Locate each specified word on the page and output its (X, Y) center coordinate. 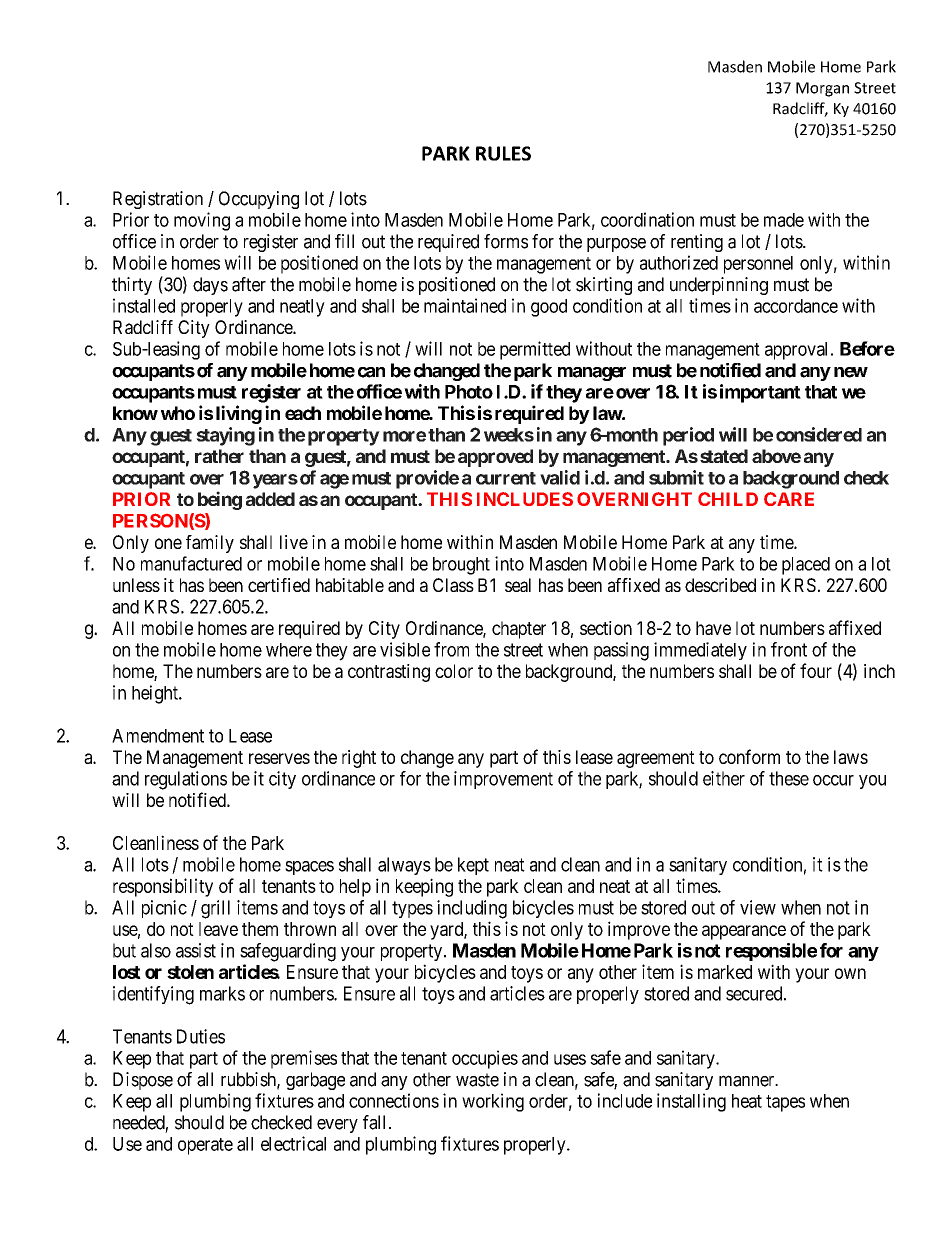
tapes (785, 1103)
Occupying (259, 200)
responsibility (163, 887)
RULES (503, 153)
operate (205, 1146)
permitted (535, 350)
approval (798, 351)
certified (279, 585)
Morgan (822, 89)
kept (473, 866)
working (493, 1102)
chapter (519, 630)
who (178, 413)
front (789, 649)
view (758, 907)
